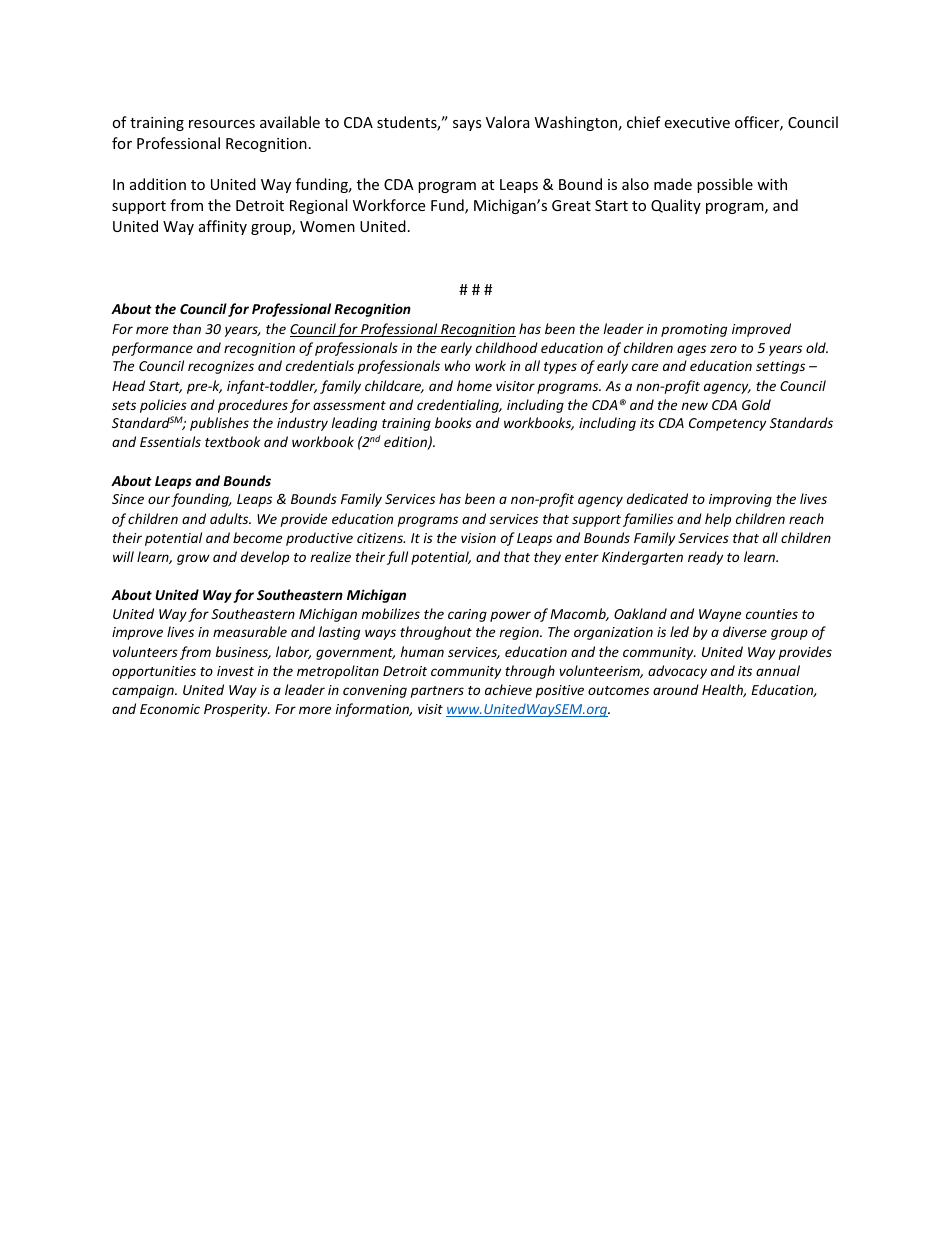 The image size is (952, 1233). Describe the element at coordinates (467, 125) in the screenshot. I see `says` at that location.
